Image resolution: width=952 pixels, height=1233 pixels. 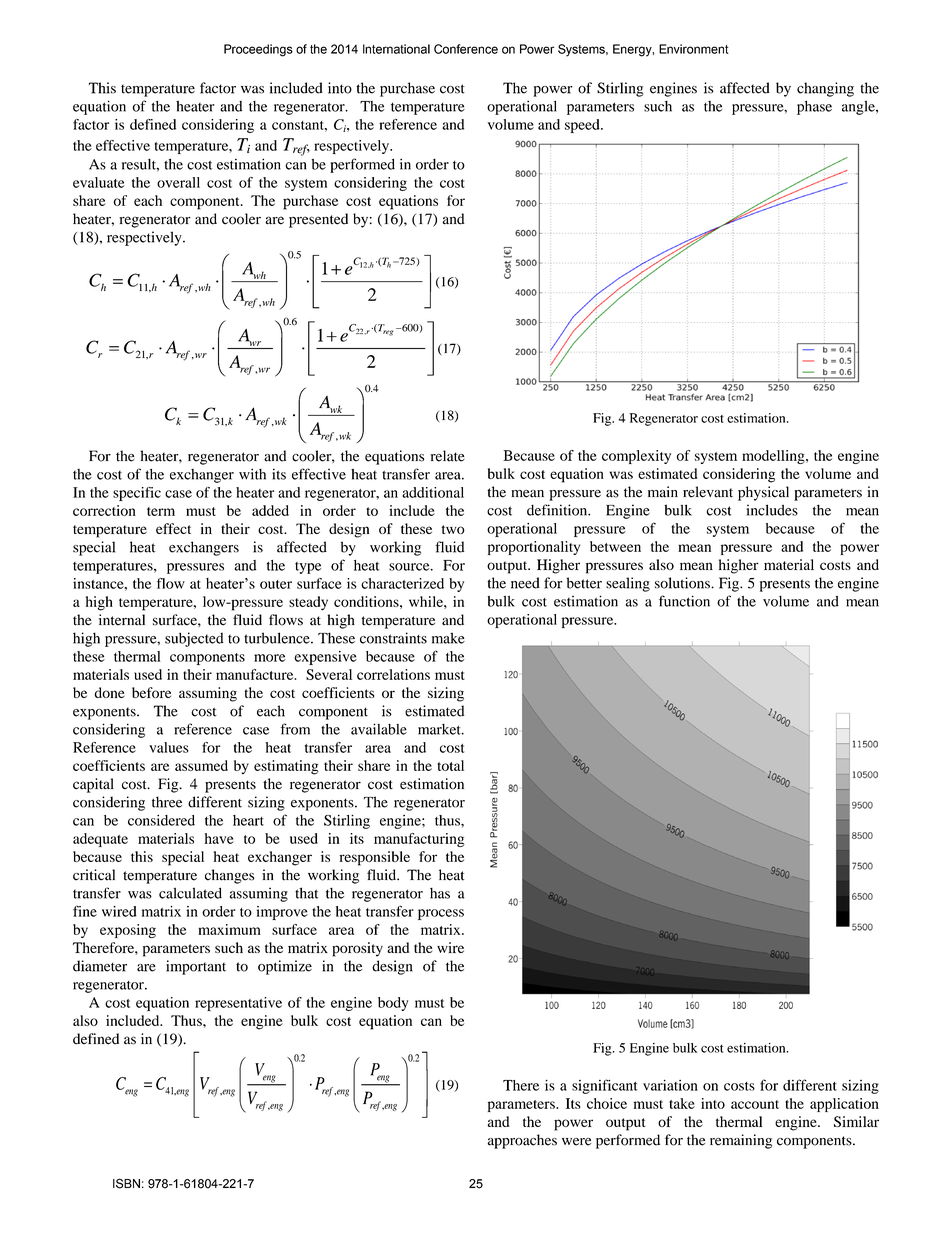 I want to click on Proceedings, so click(x=258, y=50).
